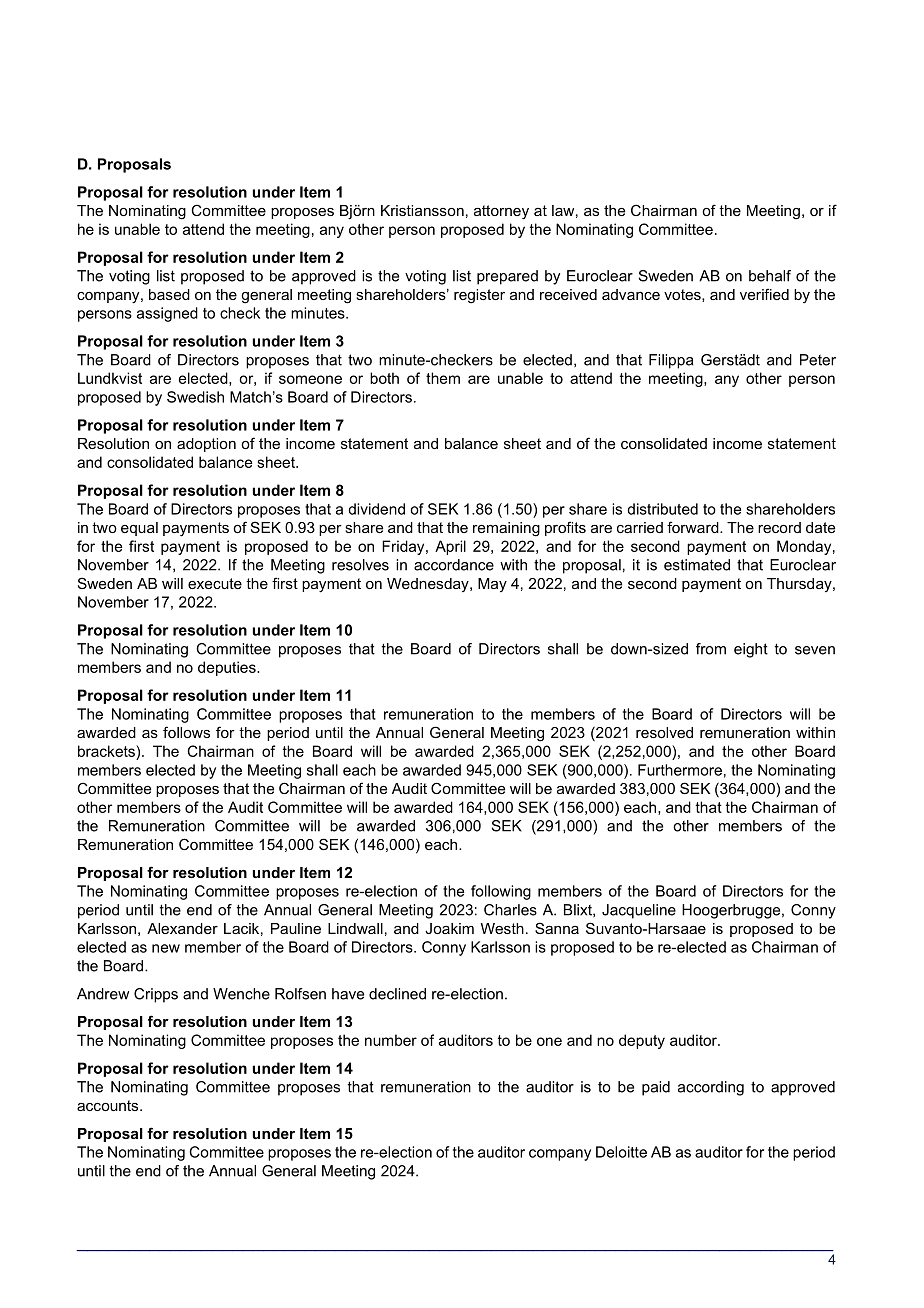 The height and width of the document is (1308, 924). What do you see at coordinates (169, 294) in the document?
I see `based` at bounding box center [169, 294].
